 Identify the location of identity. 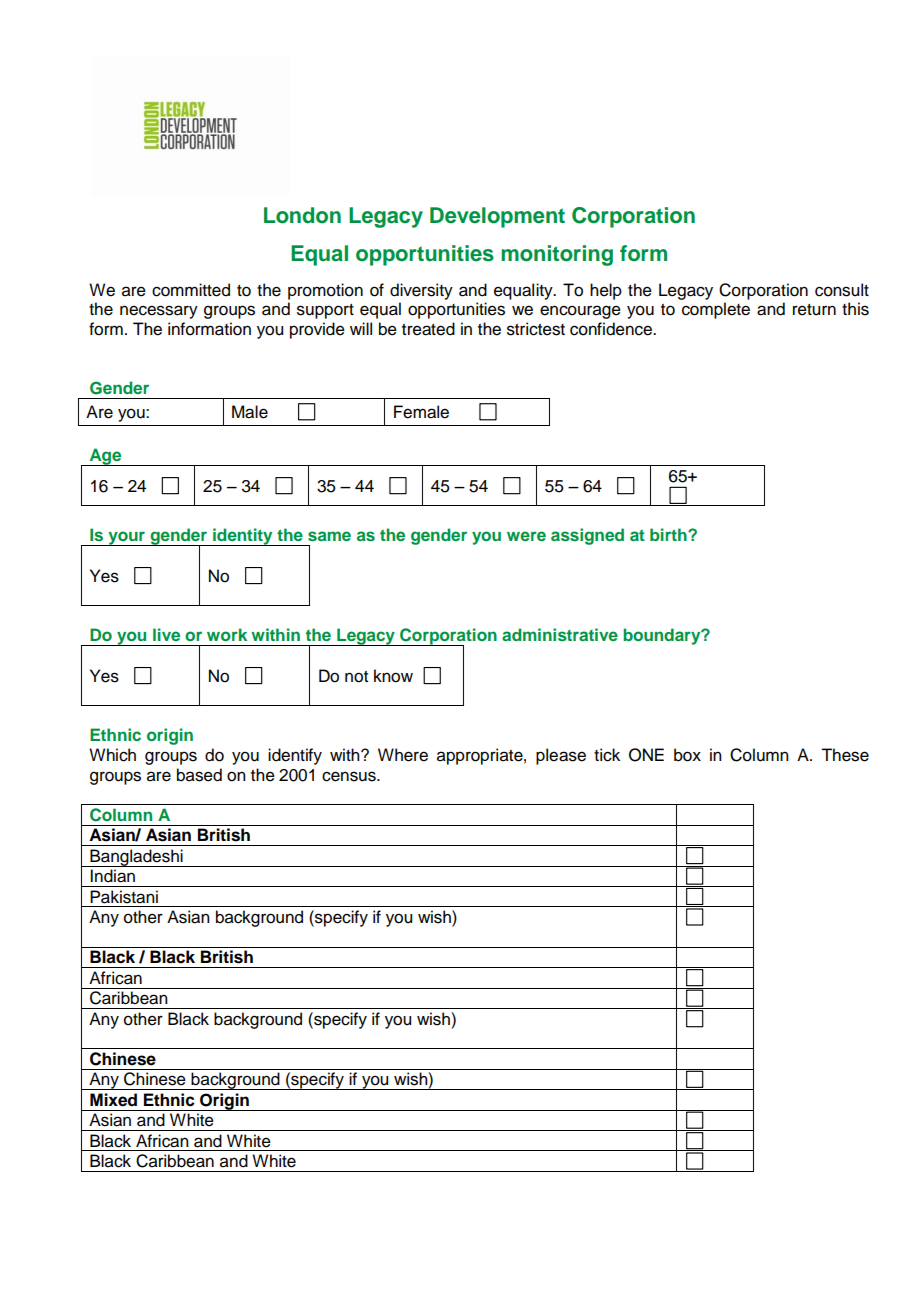
(243, 537).
